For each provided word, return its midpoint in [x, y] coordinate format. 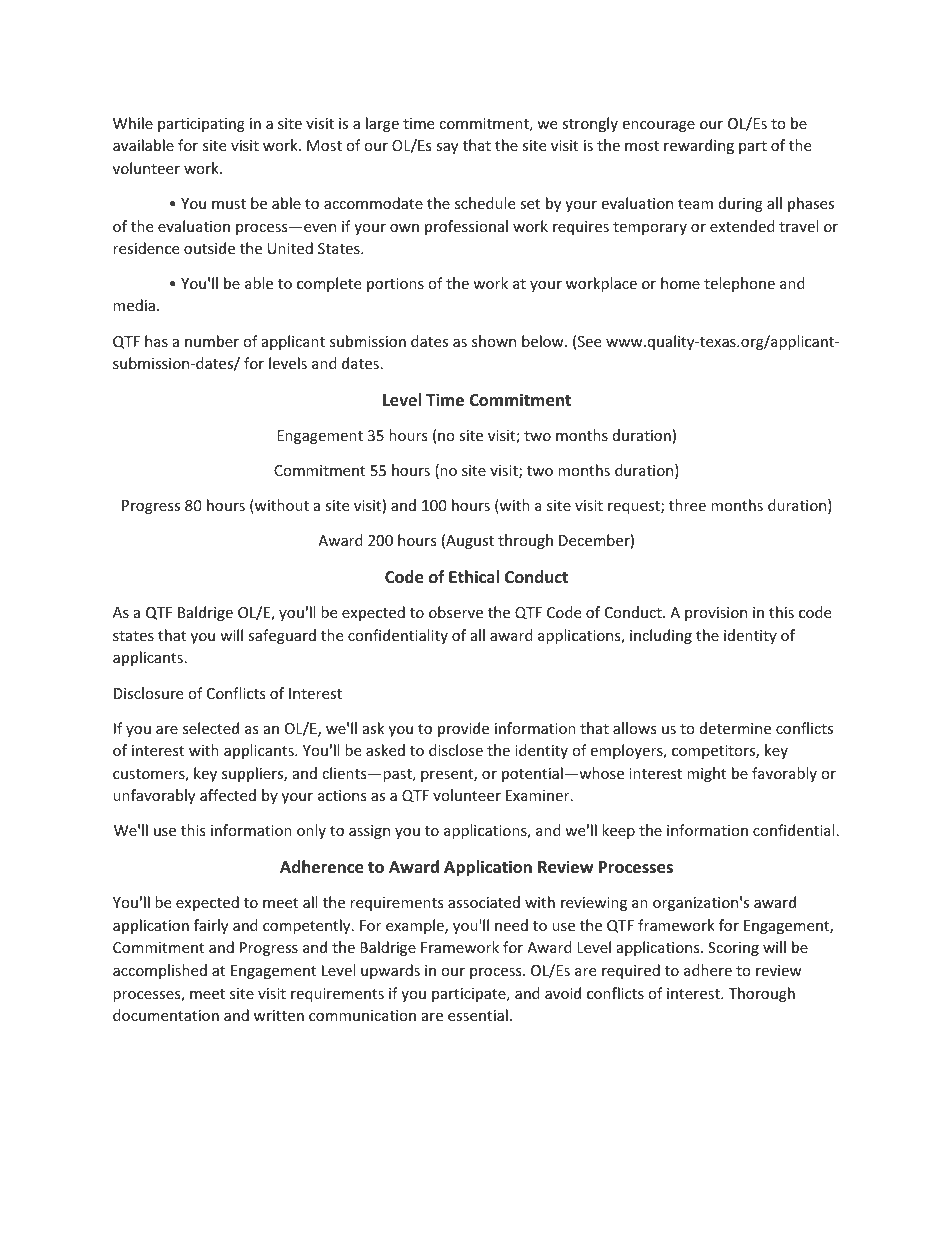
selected [211, 728]
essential [478, 1015]
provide [463, 729]
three [687, 505]
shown [494, 341]
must [229, 204]
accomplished [160, 971]
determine [735, 728]
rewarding [699, 146]
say [447, 148]
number [212, 341]
